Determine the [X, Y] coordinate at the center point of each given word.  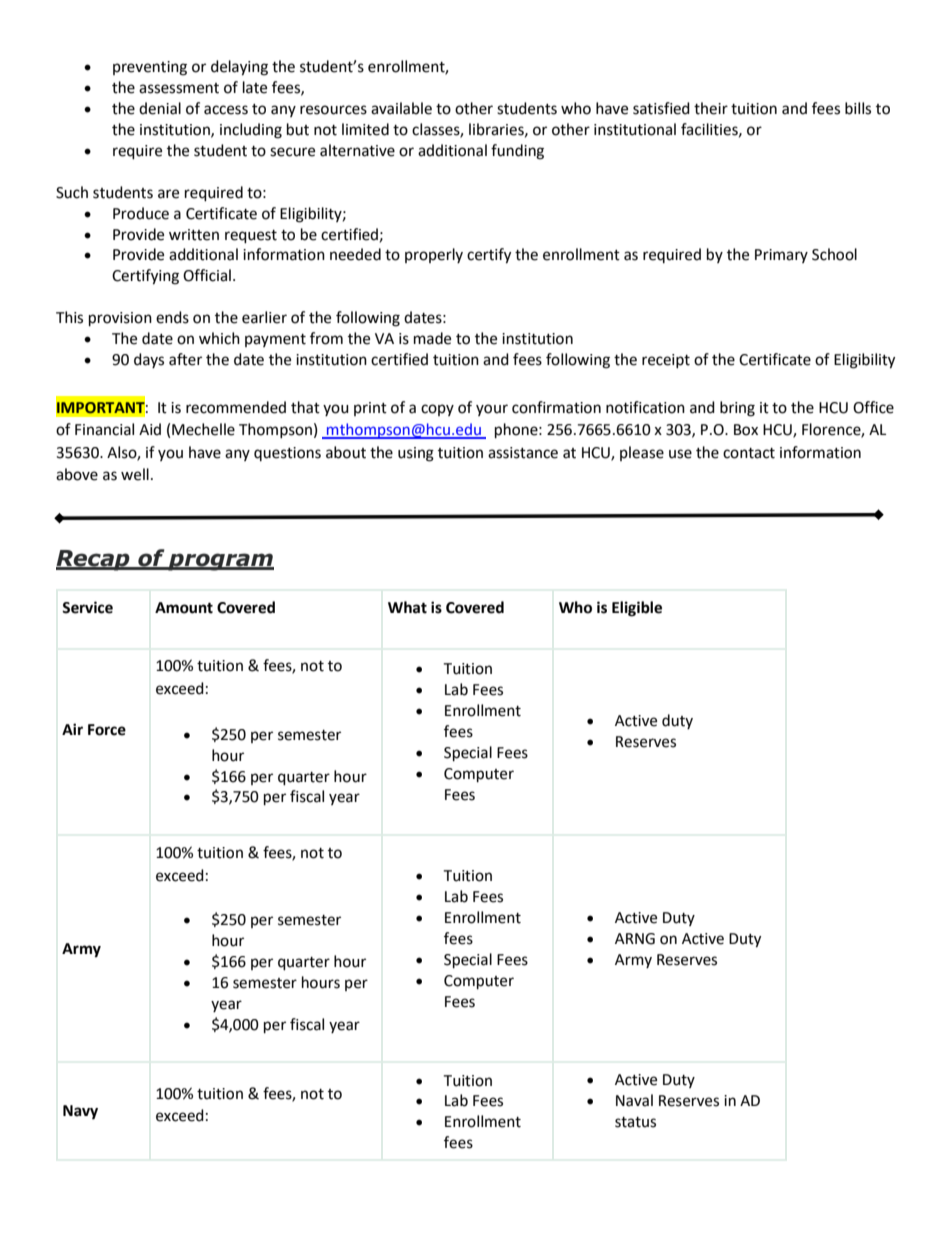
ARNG [635, 939]
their [711, 108]
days [149, 360]
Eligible [637, 609]
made [432, 338]
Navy [80, 1112]
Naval [634, 1100]
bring [737, 409]
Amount [184, 608]
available [401, 108]
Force [107, 730]
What [407, 607]
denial [160, 108]
